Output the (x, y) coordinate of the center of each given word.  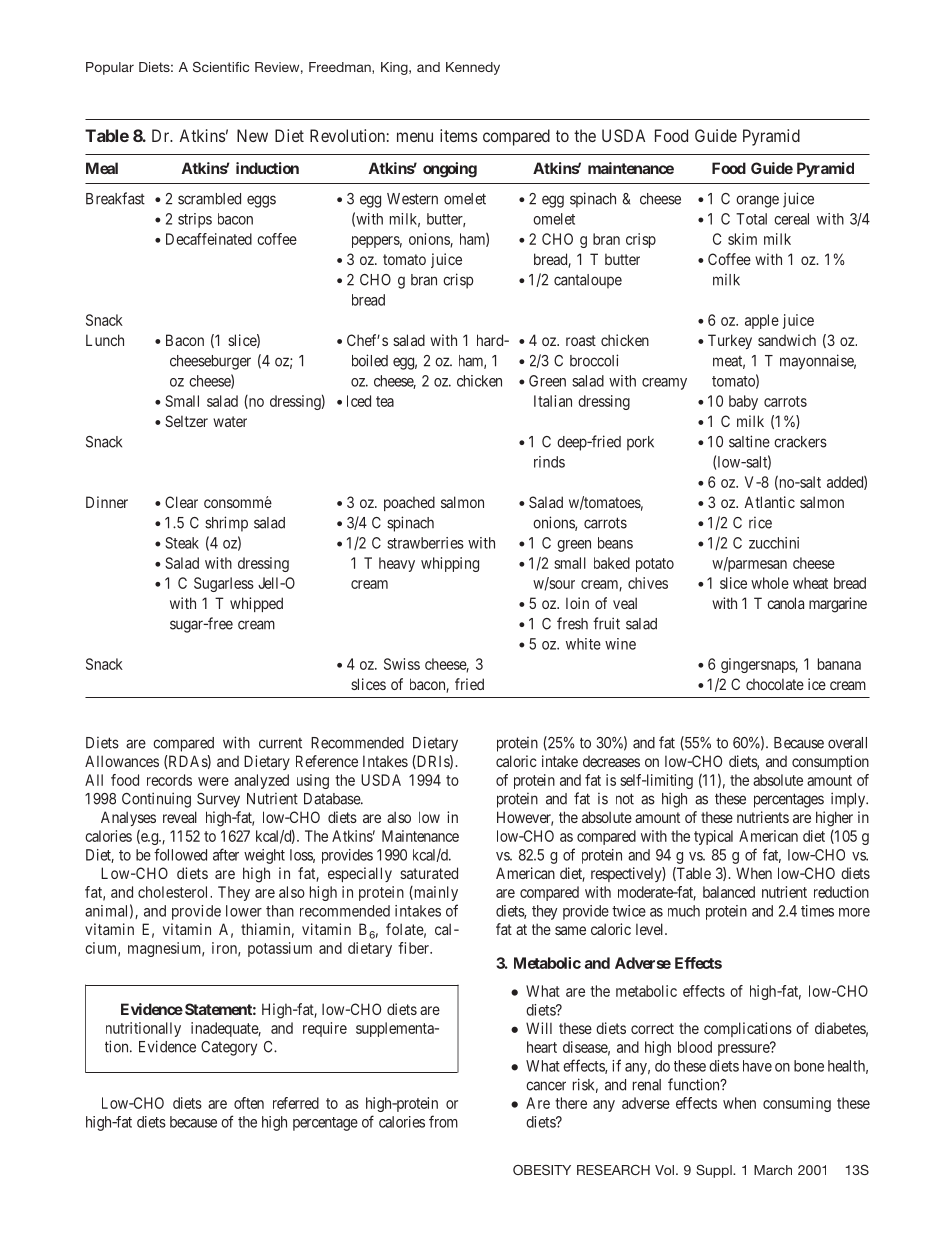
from (443, 1121)
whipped (256, 604)
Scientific (221, 67)
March (773, 1170)
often (249, 1103)
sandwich (787, 340)
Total (751, 219)
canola (785, 603)
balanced (729, 892)
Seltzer (186, 421)
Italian (553, 401)
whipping (450, 564)
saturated (429, 873)
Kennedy (473, 68)
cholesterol (174, 892)
